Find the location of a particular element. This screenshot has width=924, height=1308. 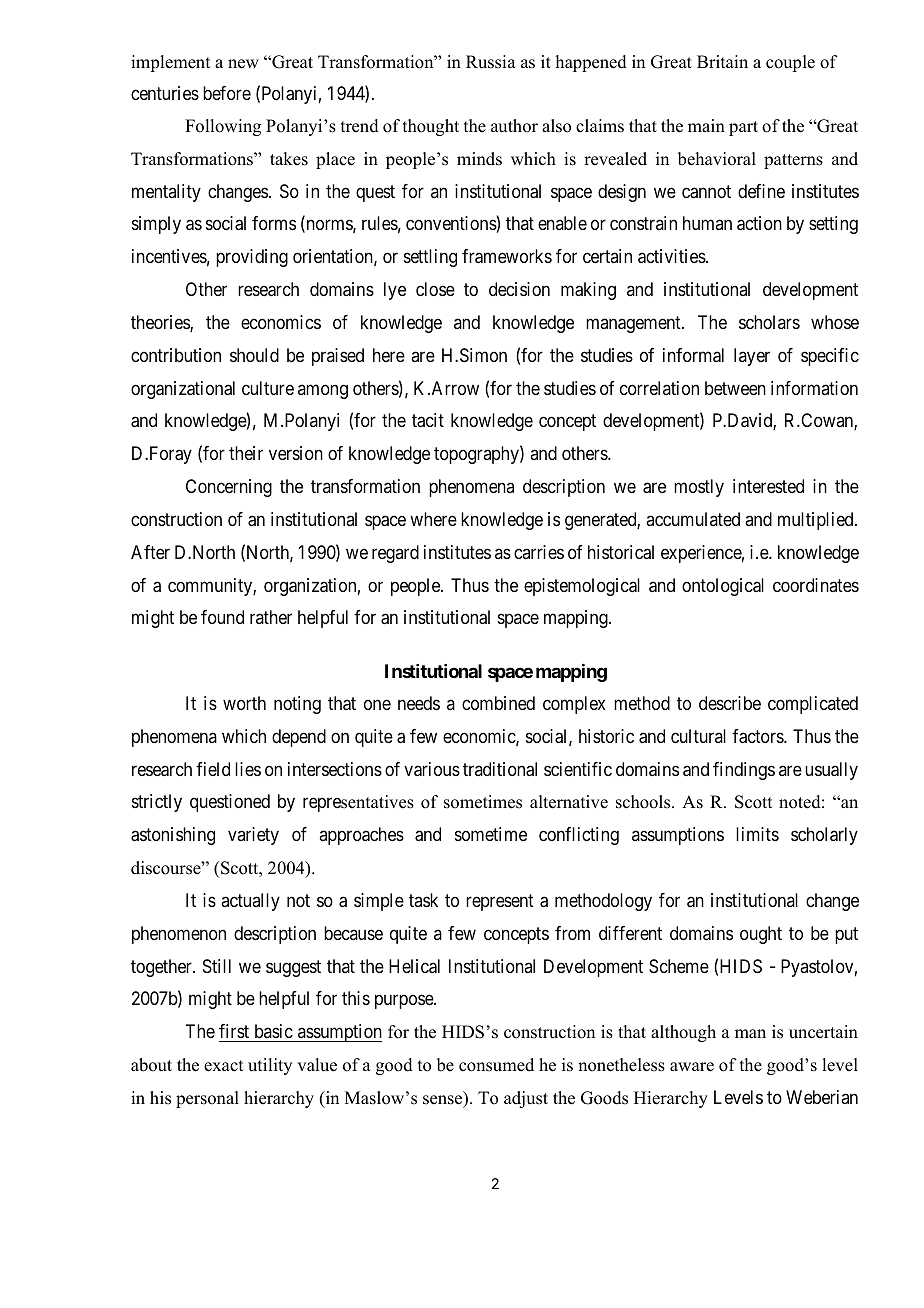

consumed is located at coordinates (496, 1065).
